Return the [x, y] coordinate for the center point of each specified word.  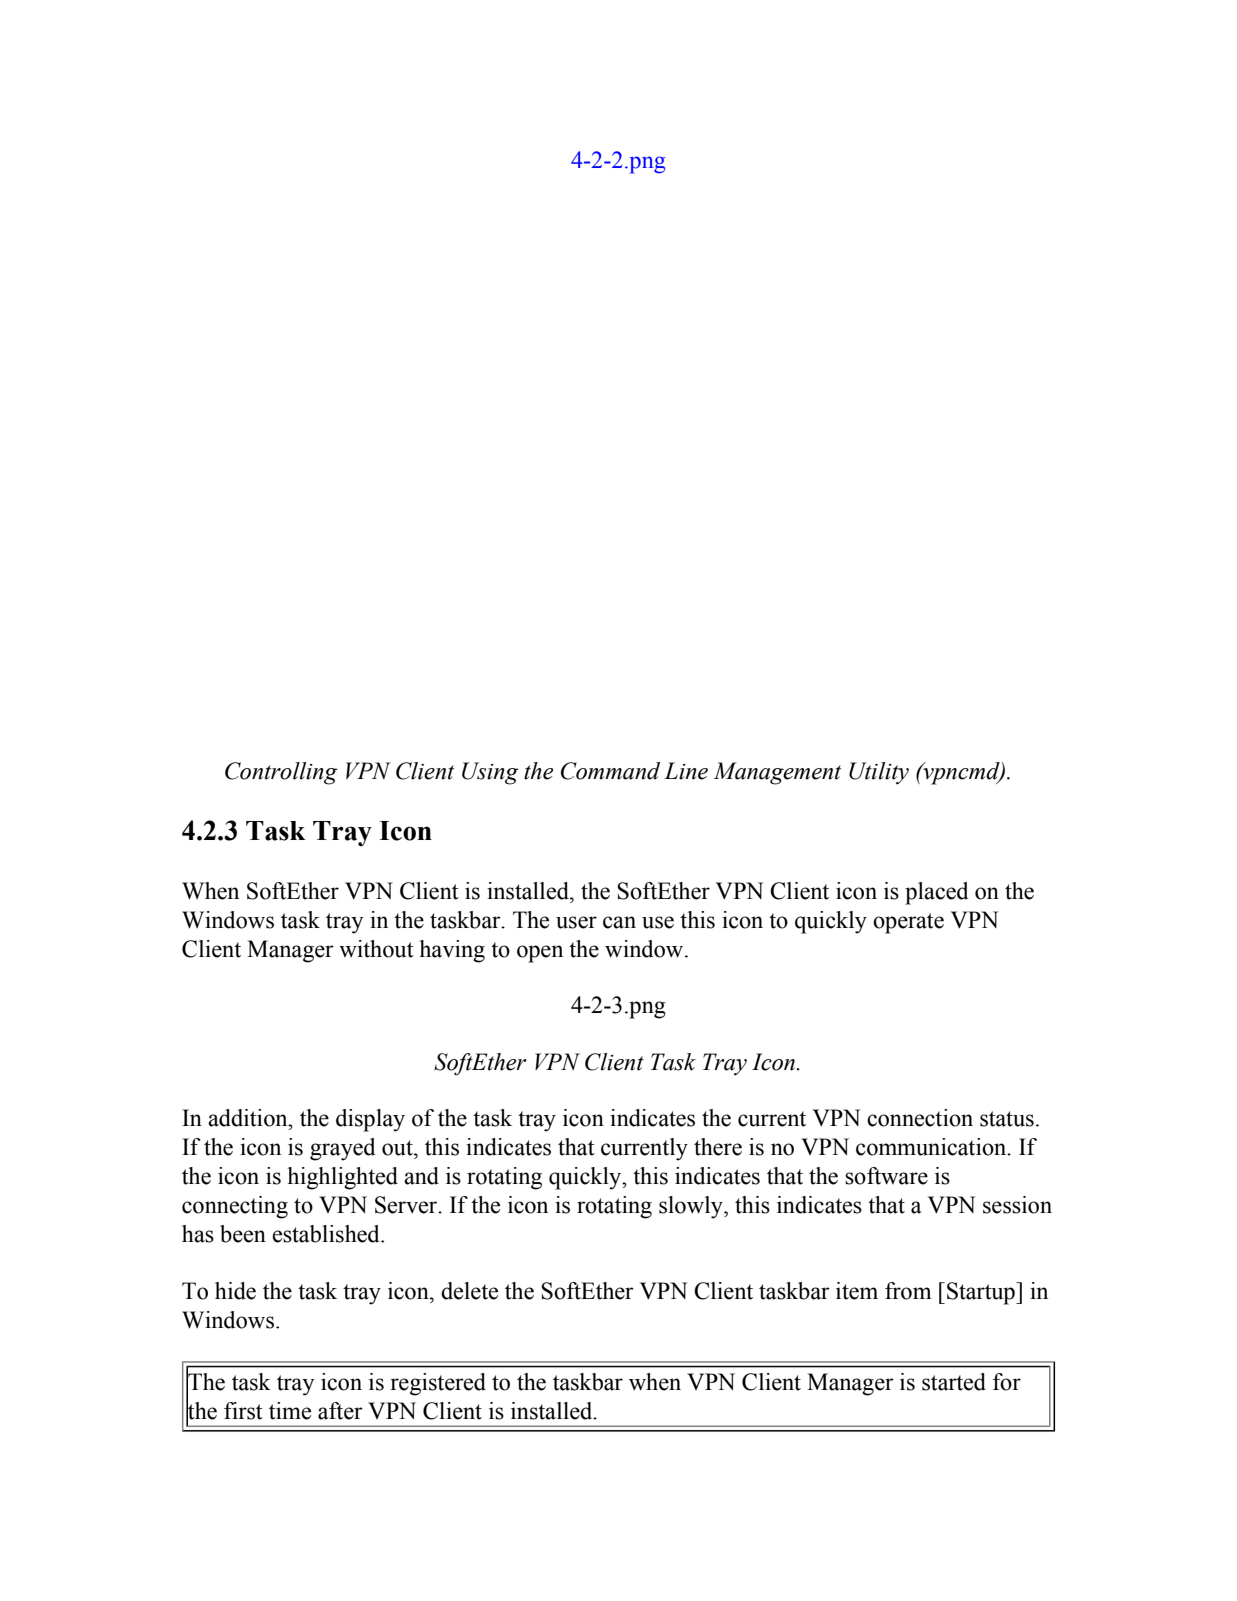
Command [610, 771]
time [290, 1411]
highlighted [343, 1178]
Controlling [281, 773]
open [540, 954]
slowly [692, 1207]
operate [908, 923]
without [376, 949]
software [886, 1176]
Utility [879, 773]
